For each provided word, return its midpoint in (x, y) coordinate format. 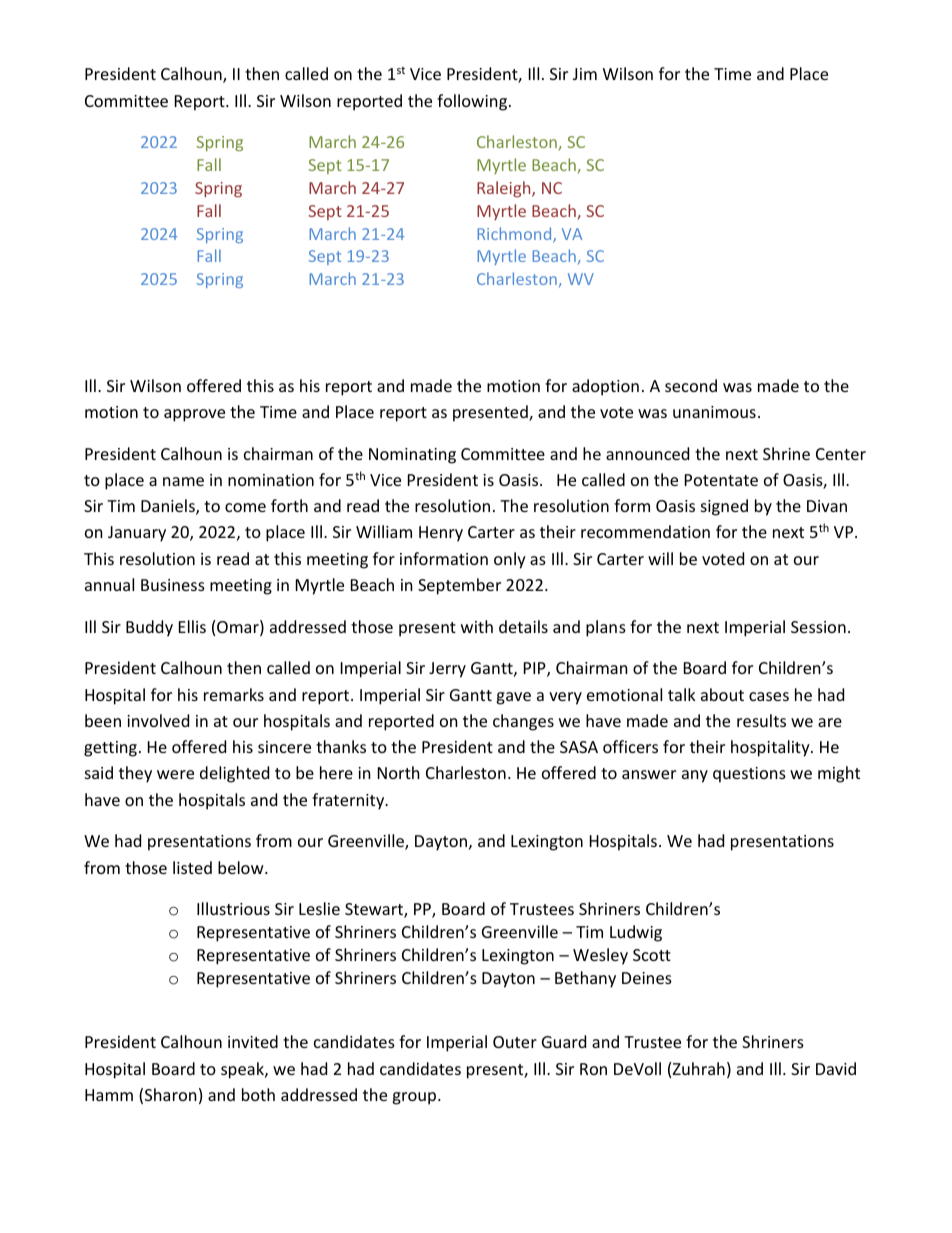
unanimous (714, 412)
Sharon (171, 1094)
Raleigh (505, 189)
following (473, 102)
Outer (515, 1042)
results (761, 720)
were (175, 774)
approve (194, 415)
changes (523, 722)
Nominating (412, 456)
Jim (585, 74)
